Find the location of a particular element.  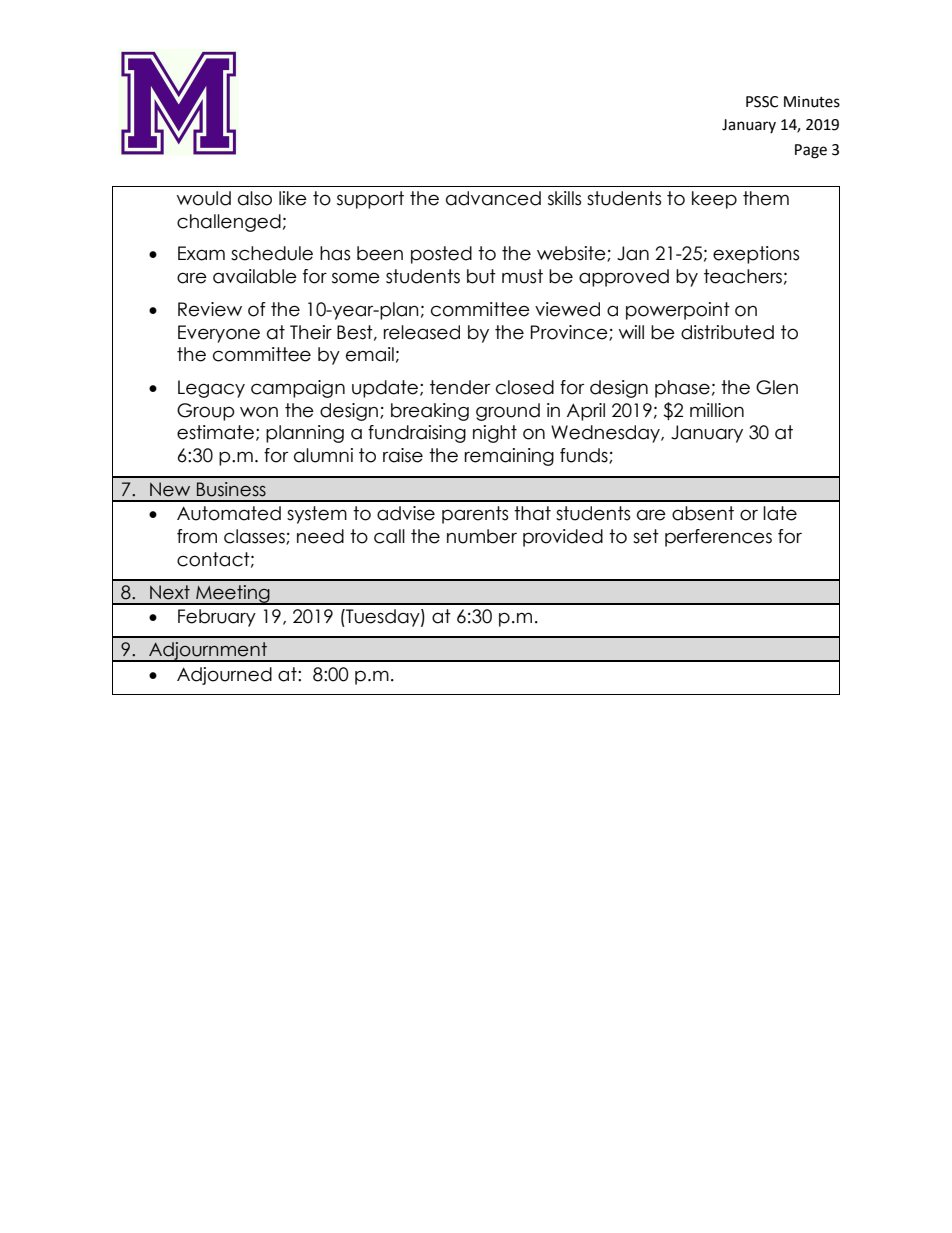

number is located at coordinates (482, 536).
